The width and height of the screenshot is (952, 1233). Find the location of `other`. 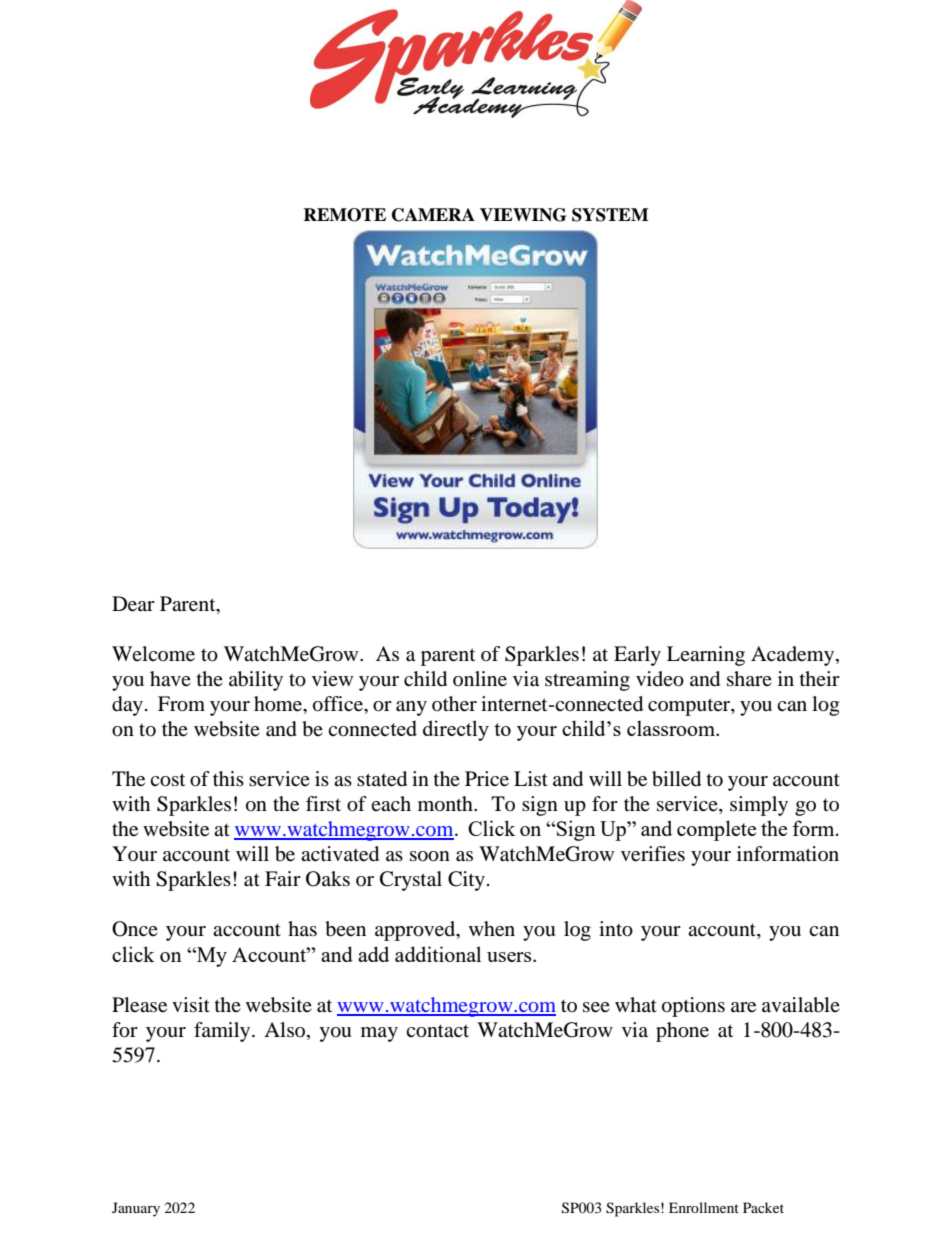

other is located at coordinates (454, 704).
